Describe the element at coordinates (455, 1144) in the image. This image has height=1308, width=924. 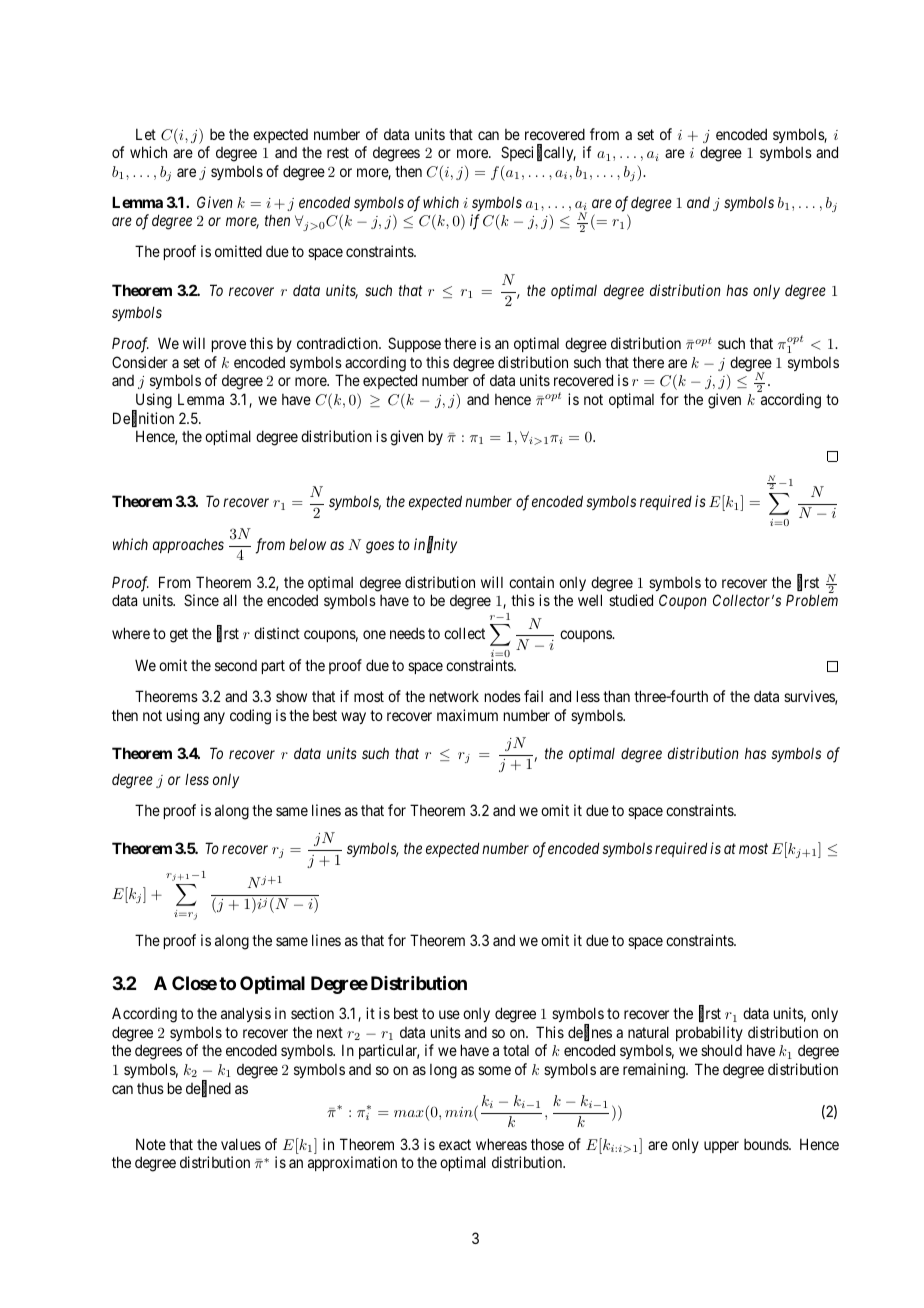
I see `exact` at that location.
